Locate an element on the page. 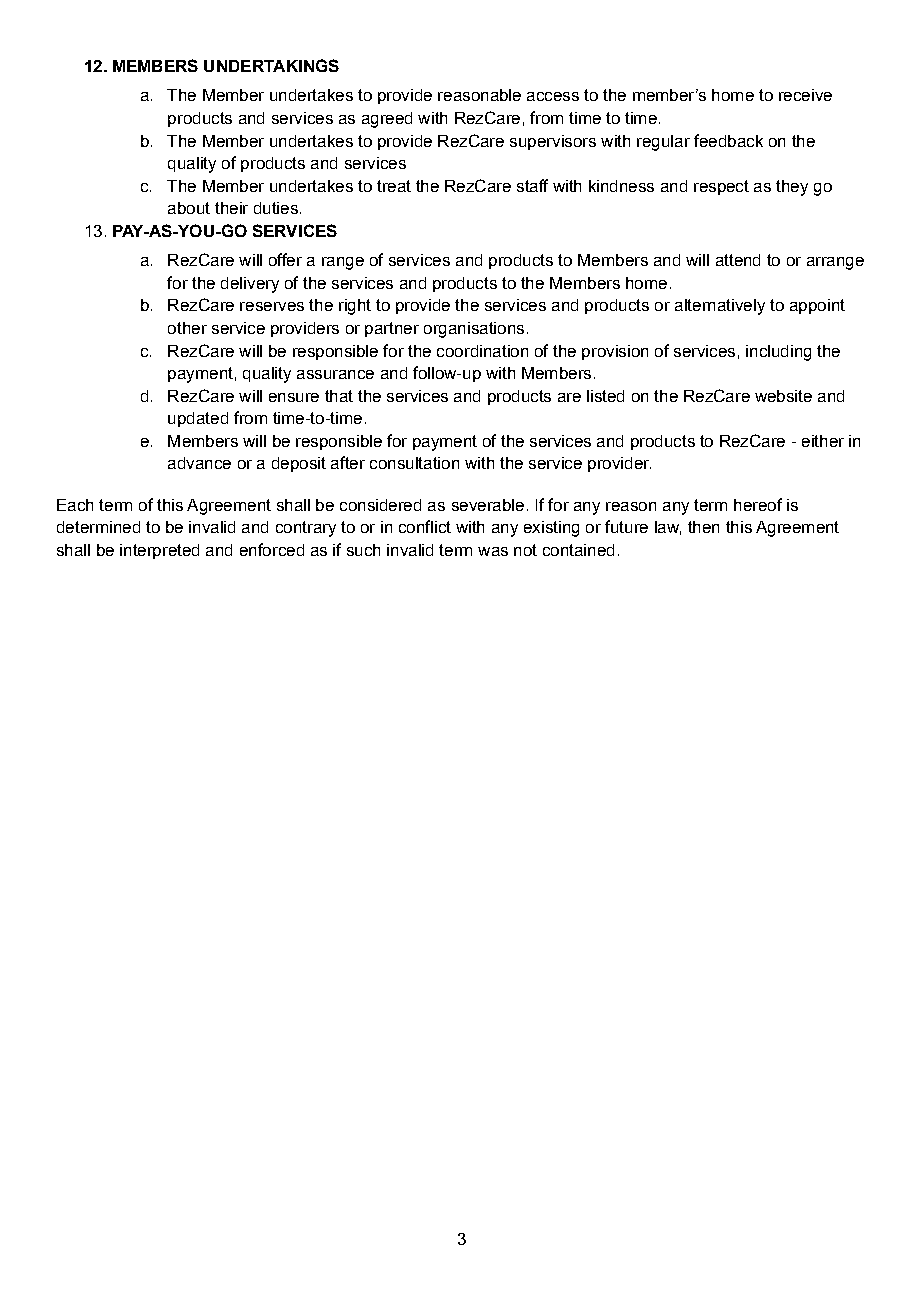 The image size is (924, 1307). UNDERTAKINGS is located at coordinates (271, 65).
